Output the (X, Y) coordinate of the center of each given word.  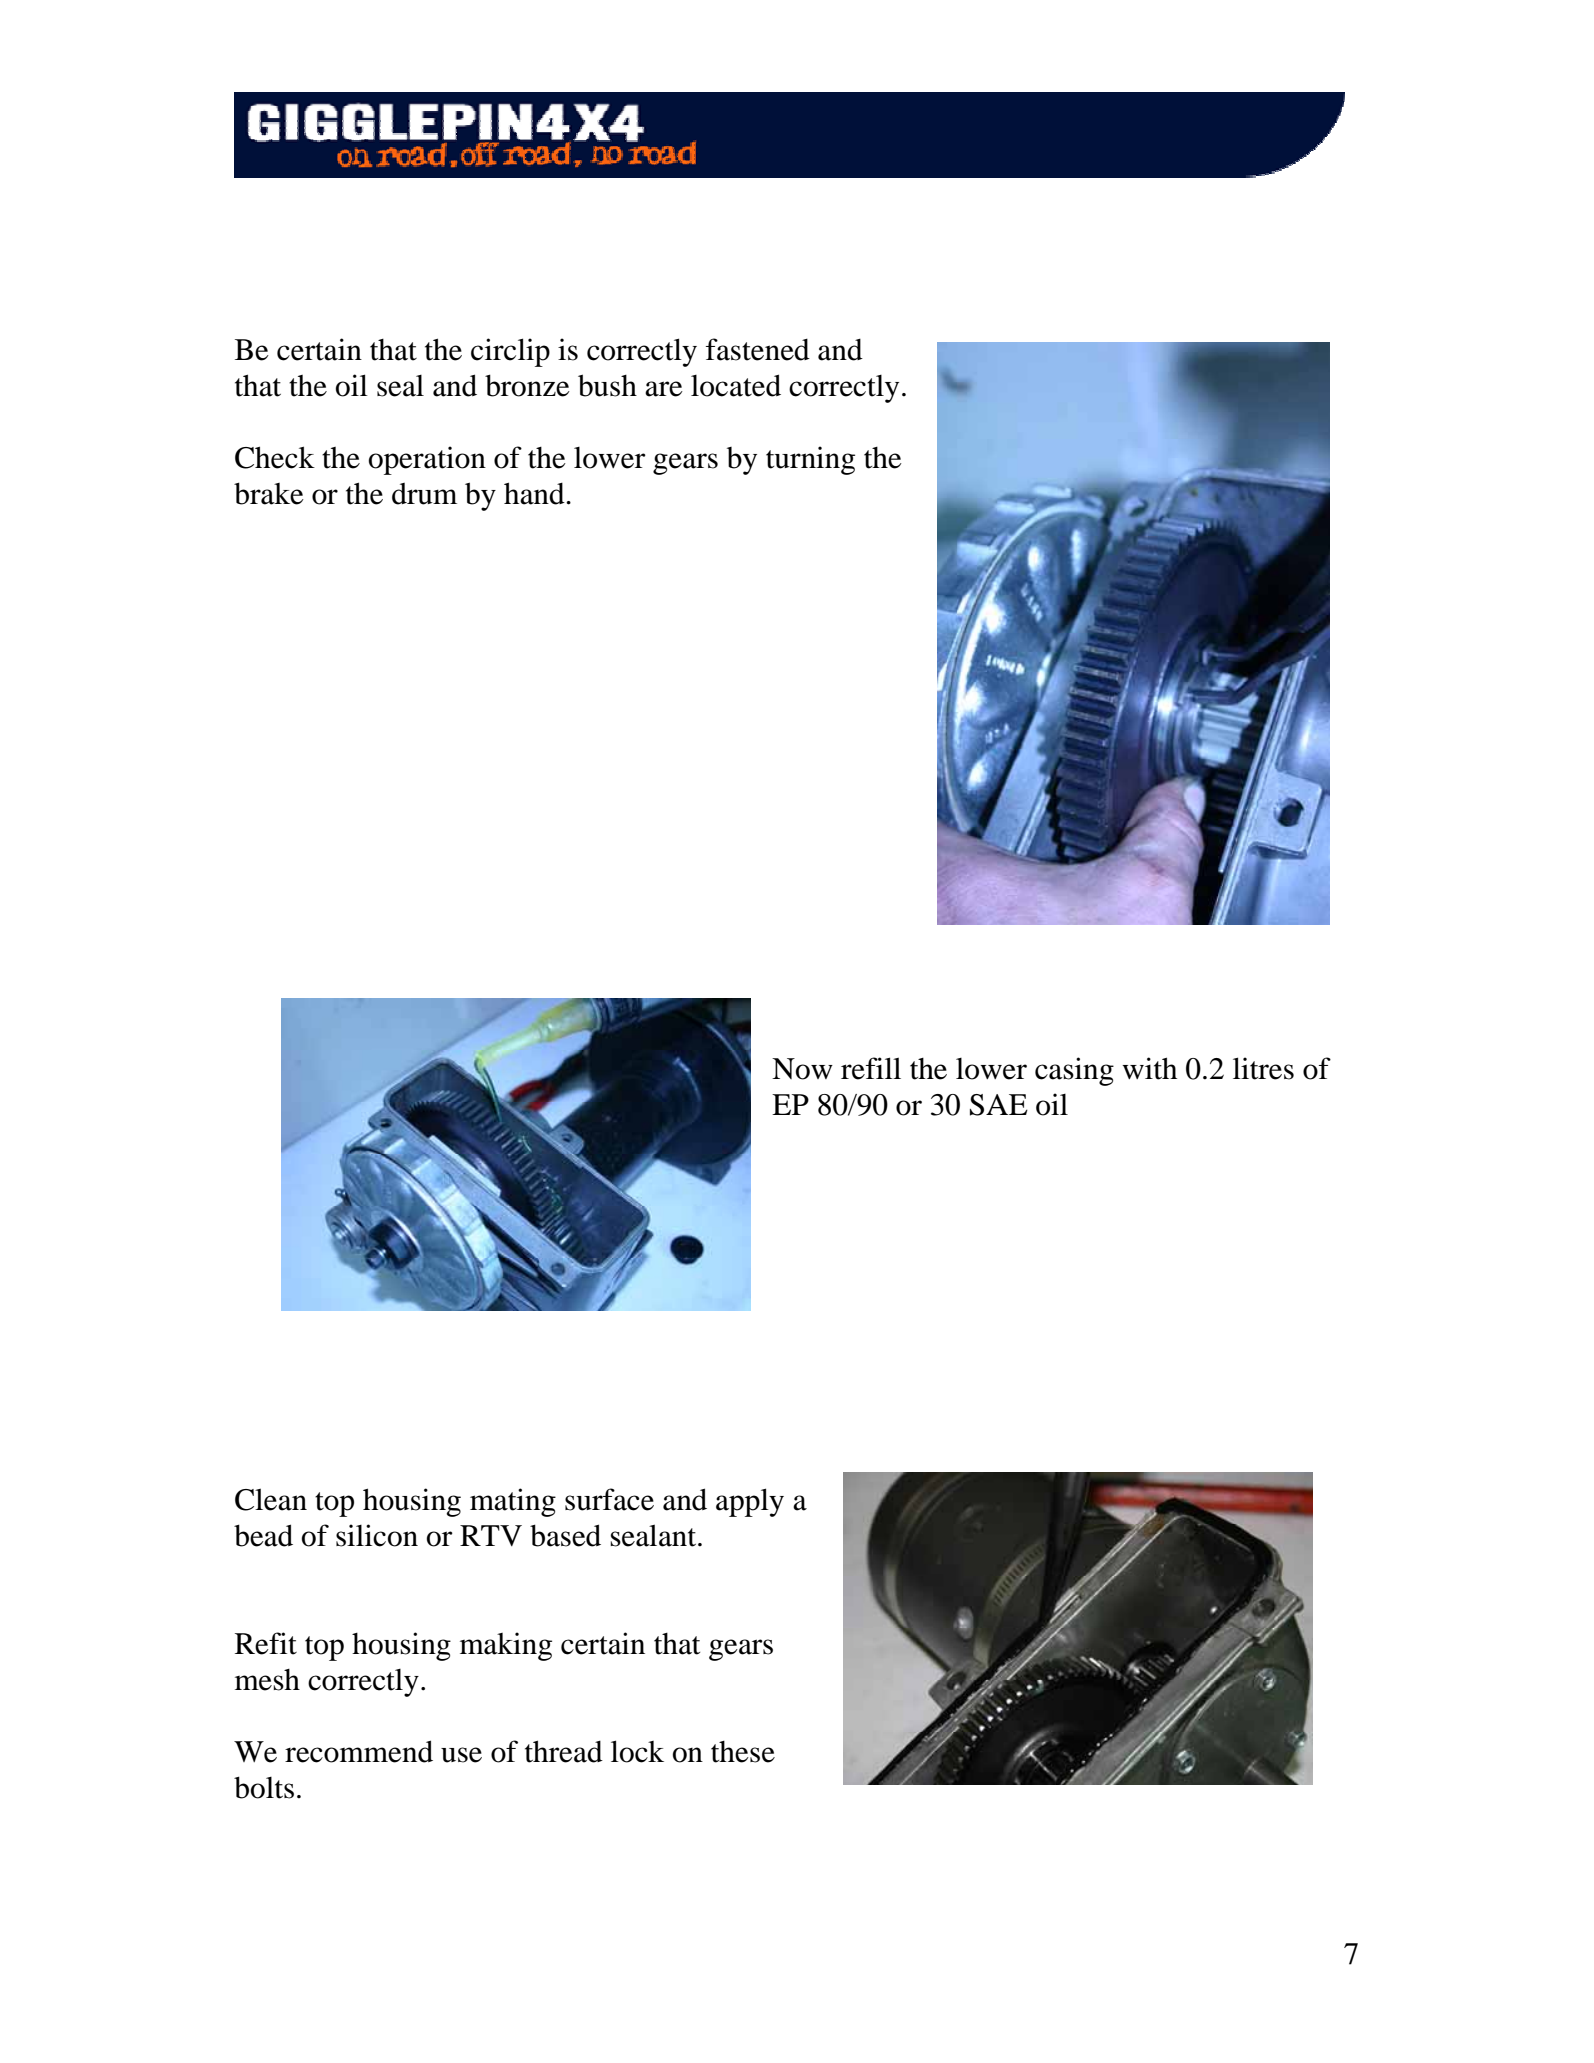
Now (802, 1069)
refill (871, 1068)
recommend (359, 1751)
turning (810, 460)
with (1149, 1068)
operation (427, 460)
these (743, 1752)
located (736, 385)
